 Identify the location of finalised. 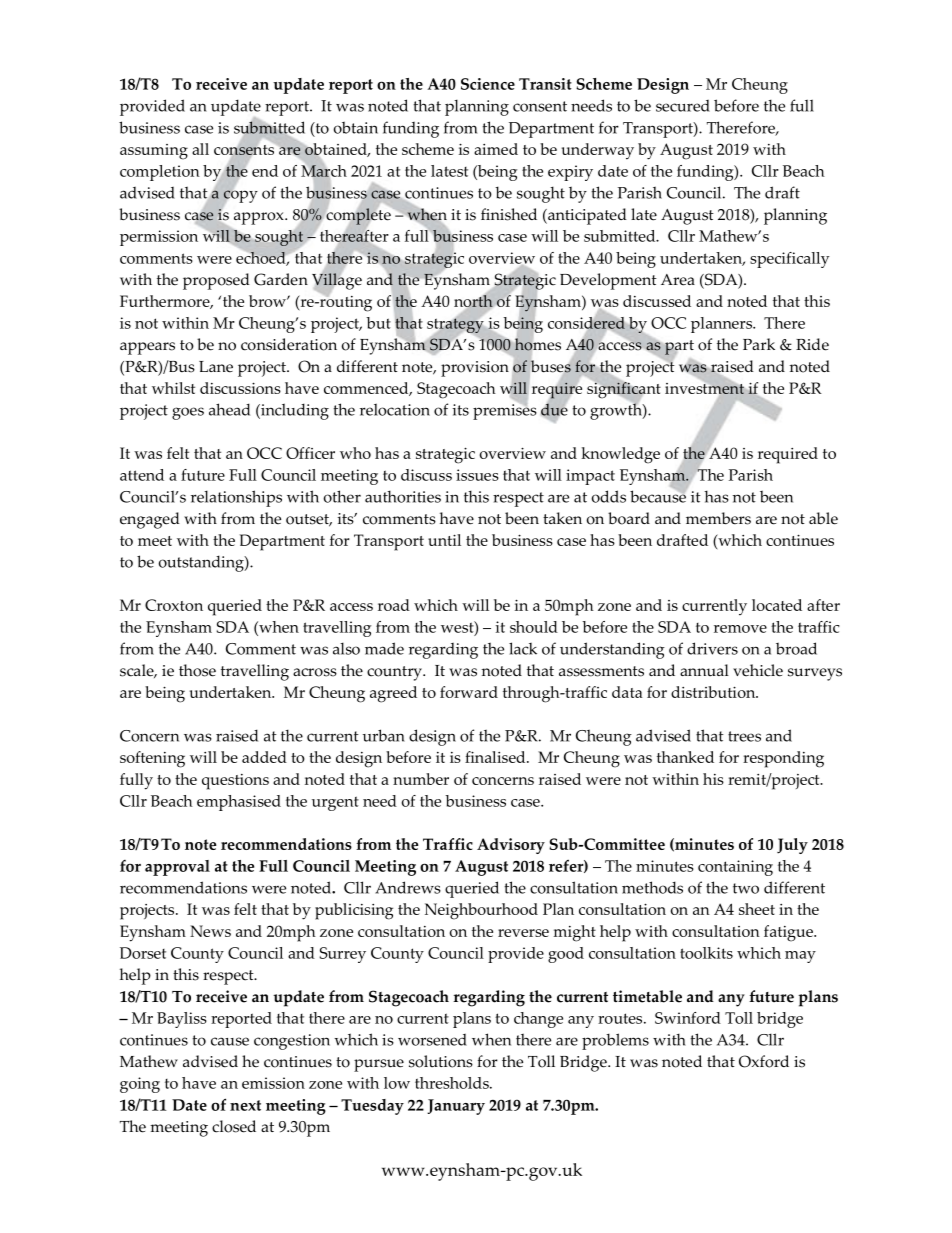
(496, 757).
